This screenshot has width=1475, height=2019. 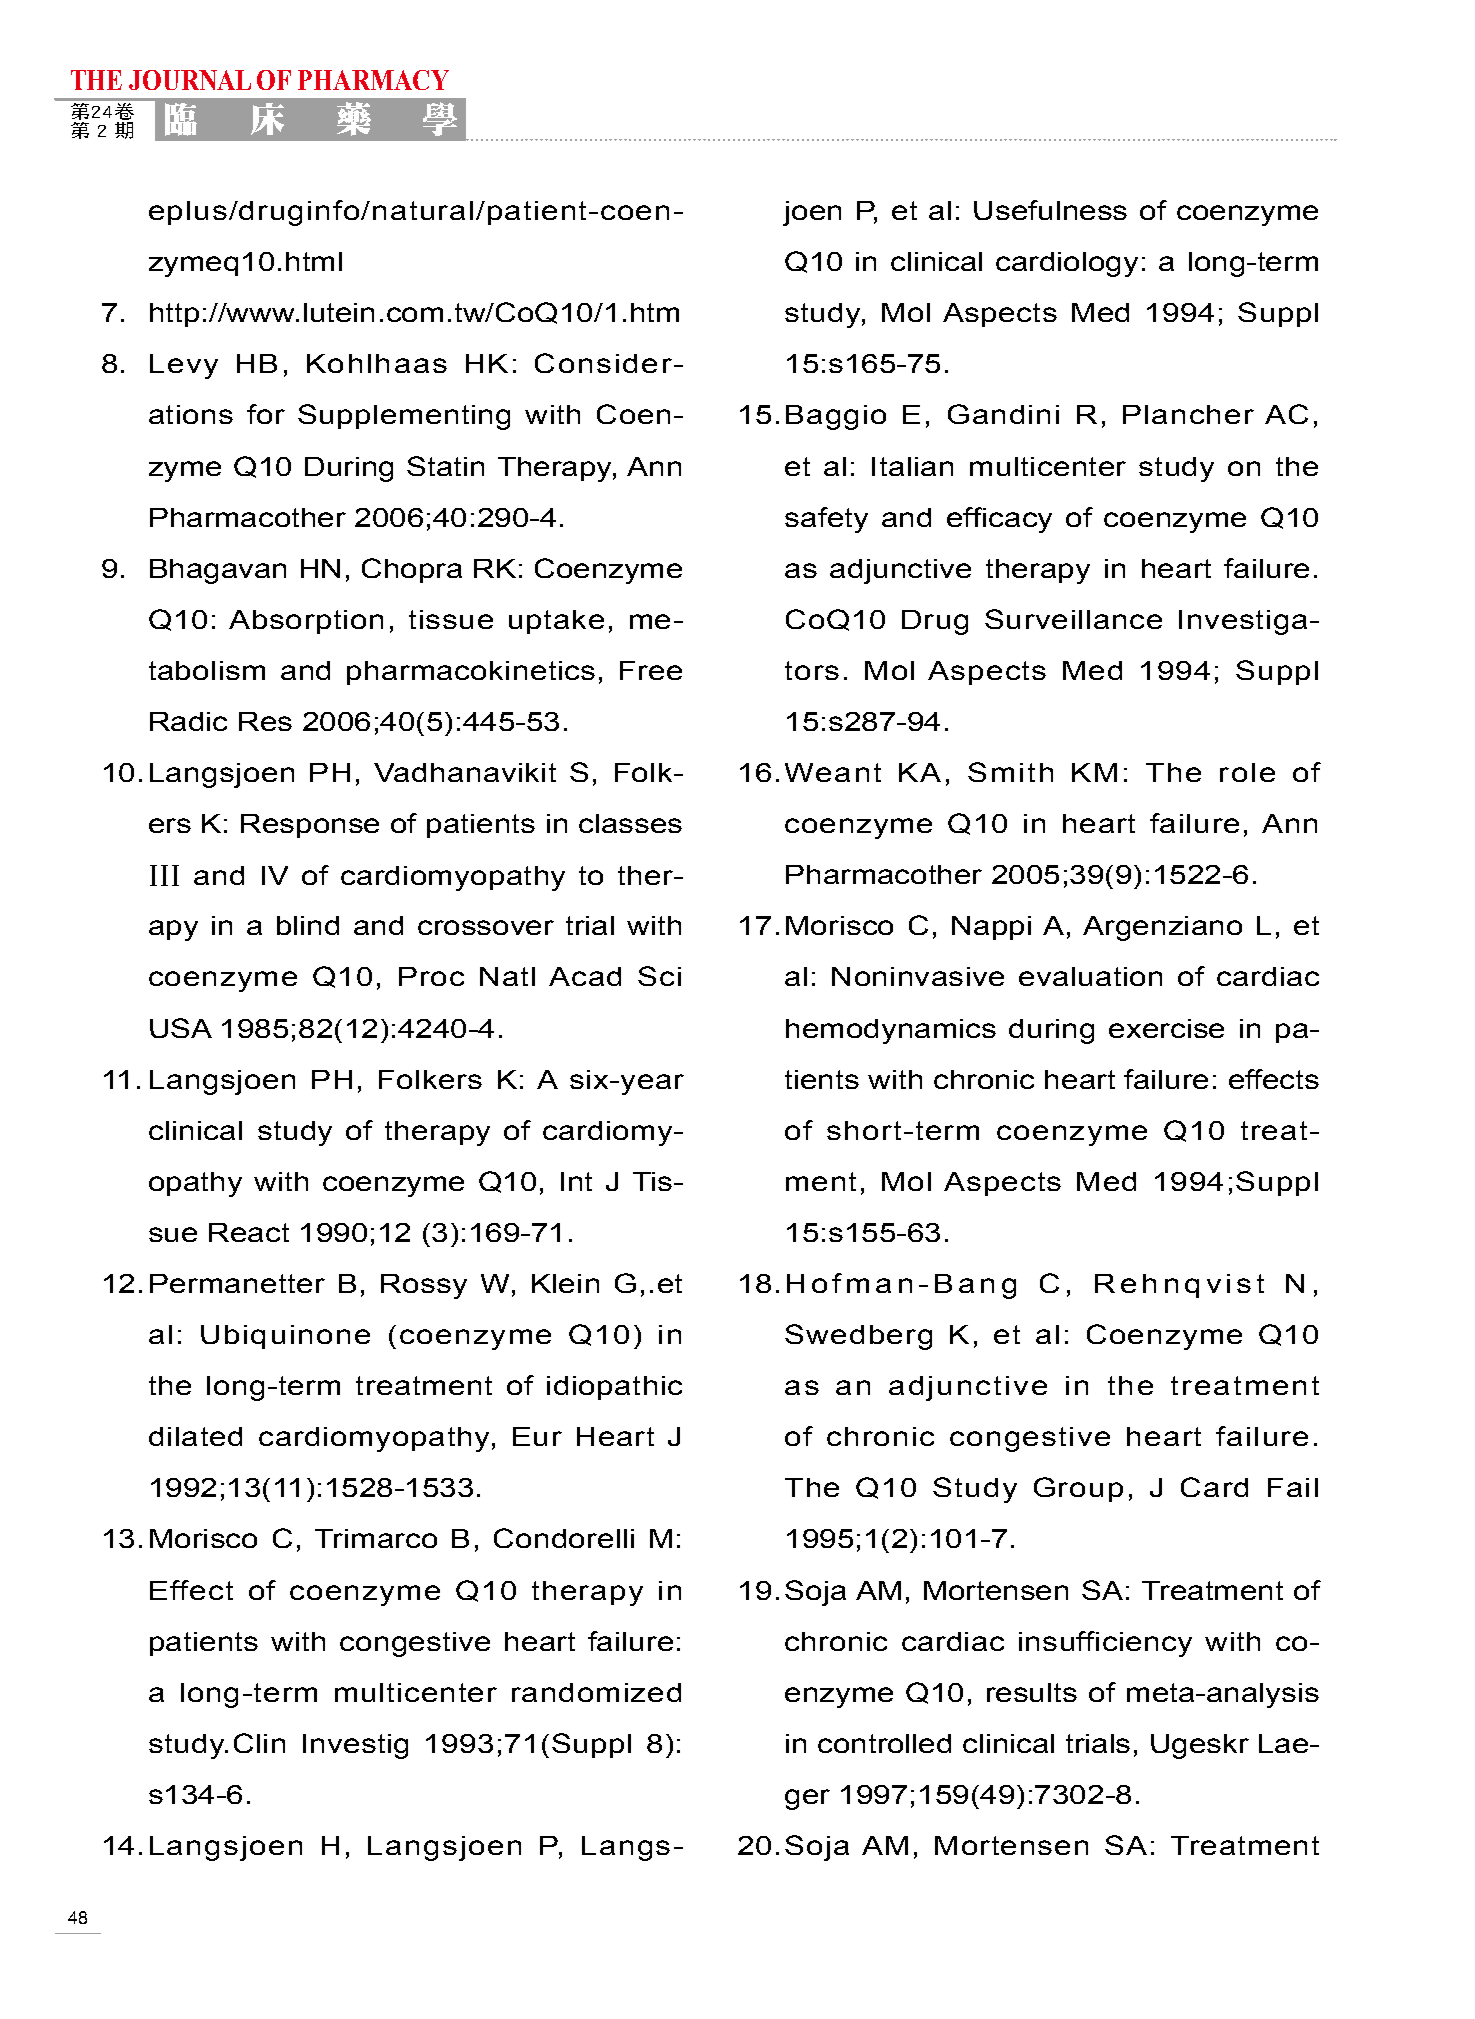 What do you see at coordinates (565, 1283) in the screenshot?
I see `Klein` at bounding box center [565, 1283].
